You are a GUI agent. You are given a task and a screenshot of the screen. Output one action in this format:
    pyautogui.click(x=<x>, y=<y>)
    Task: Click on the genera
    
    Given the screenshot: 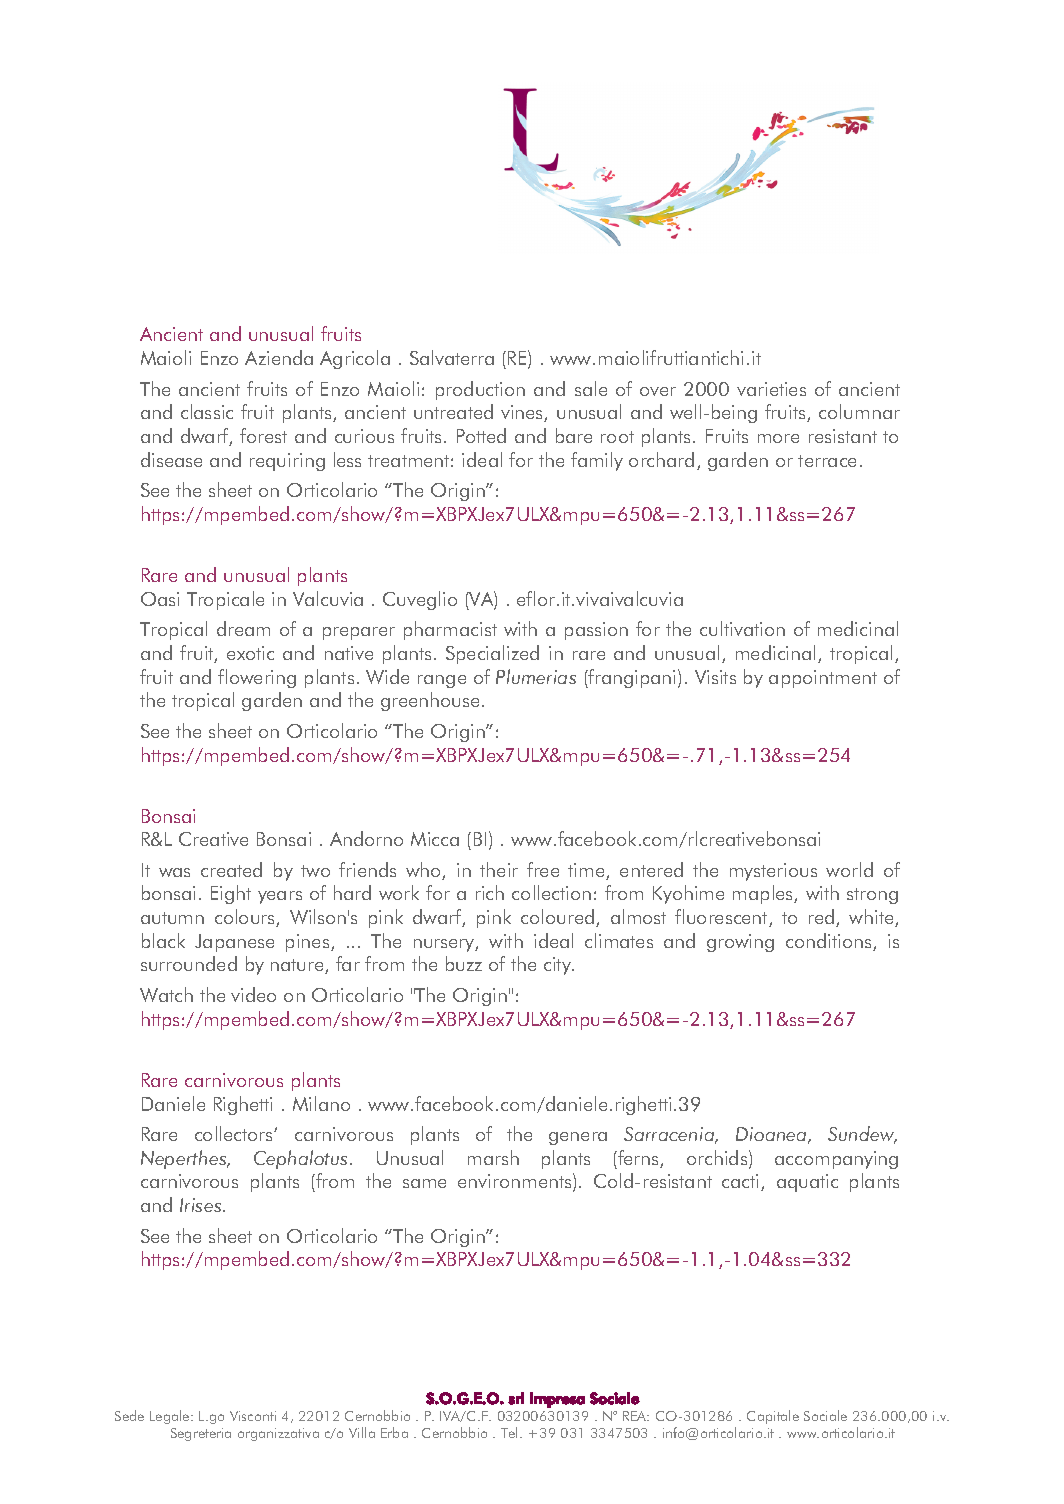 What is the action you would take?
    pyautogui.click(x=578, y=1138)
